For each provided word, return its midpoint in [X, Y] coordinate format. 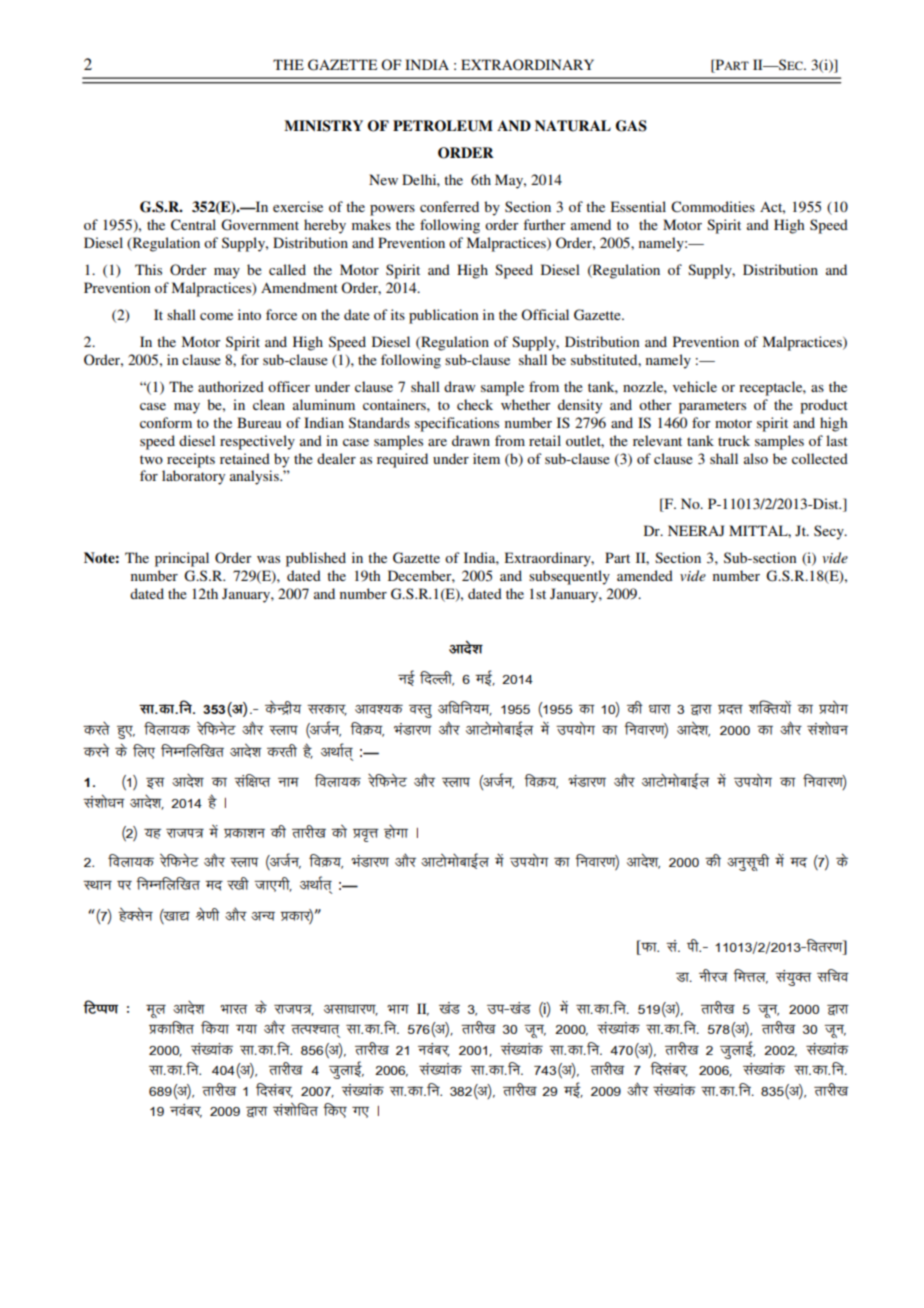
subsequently [569, 577]
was [268, 559]
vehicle [695, 386]
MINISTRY [323, 126]
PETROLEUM [443, 126]
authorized [231, 386]
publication [443, 316]
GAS [631, 126]
